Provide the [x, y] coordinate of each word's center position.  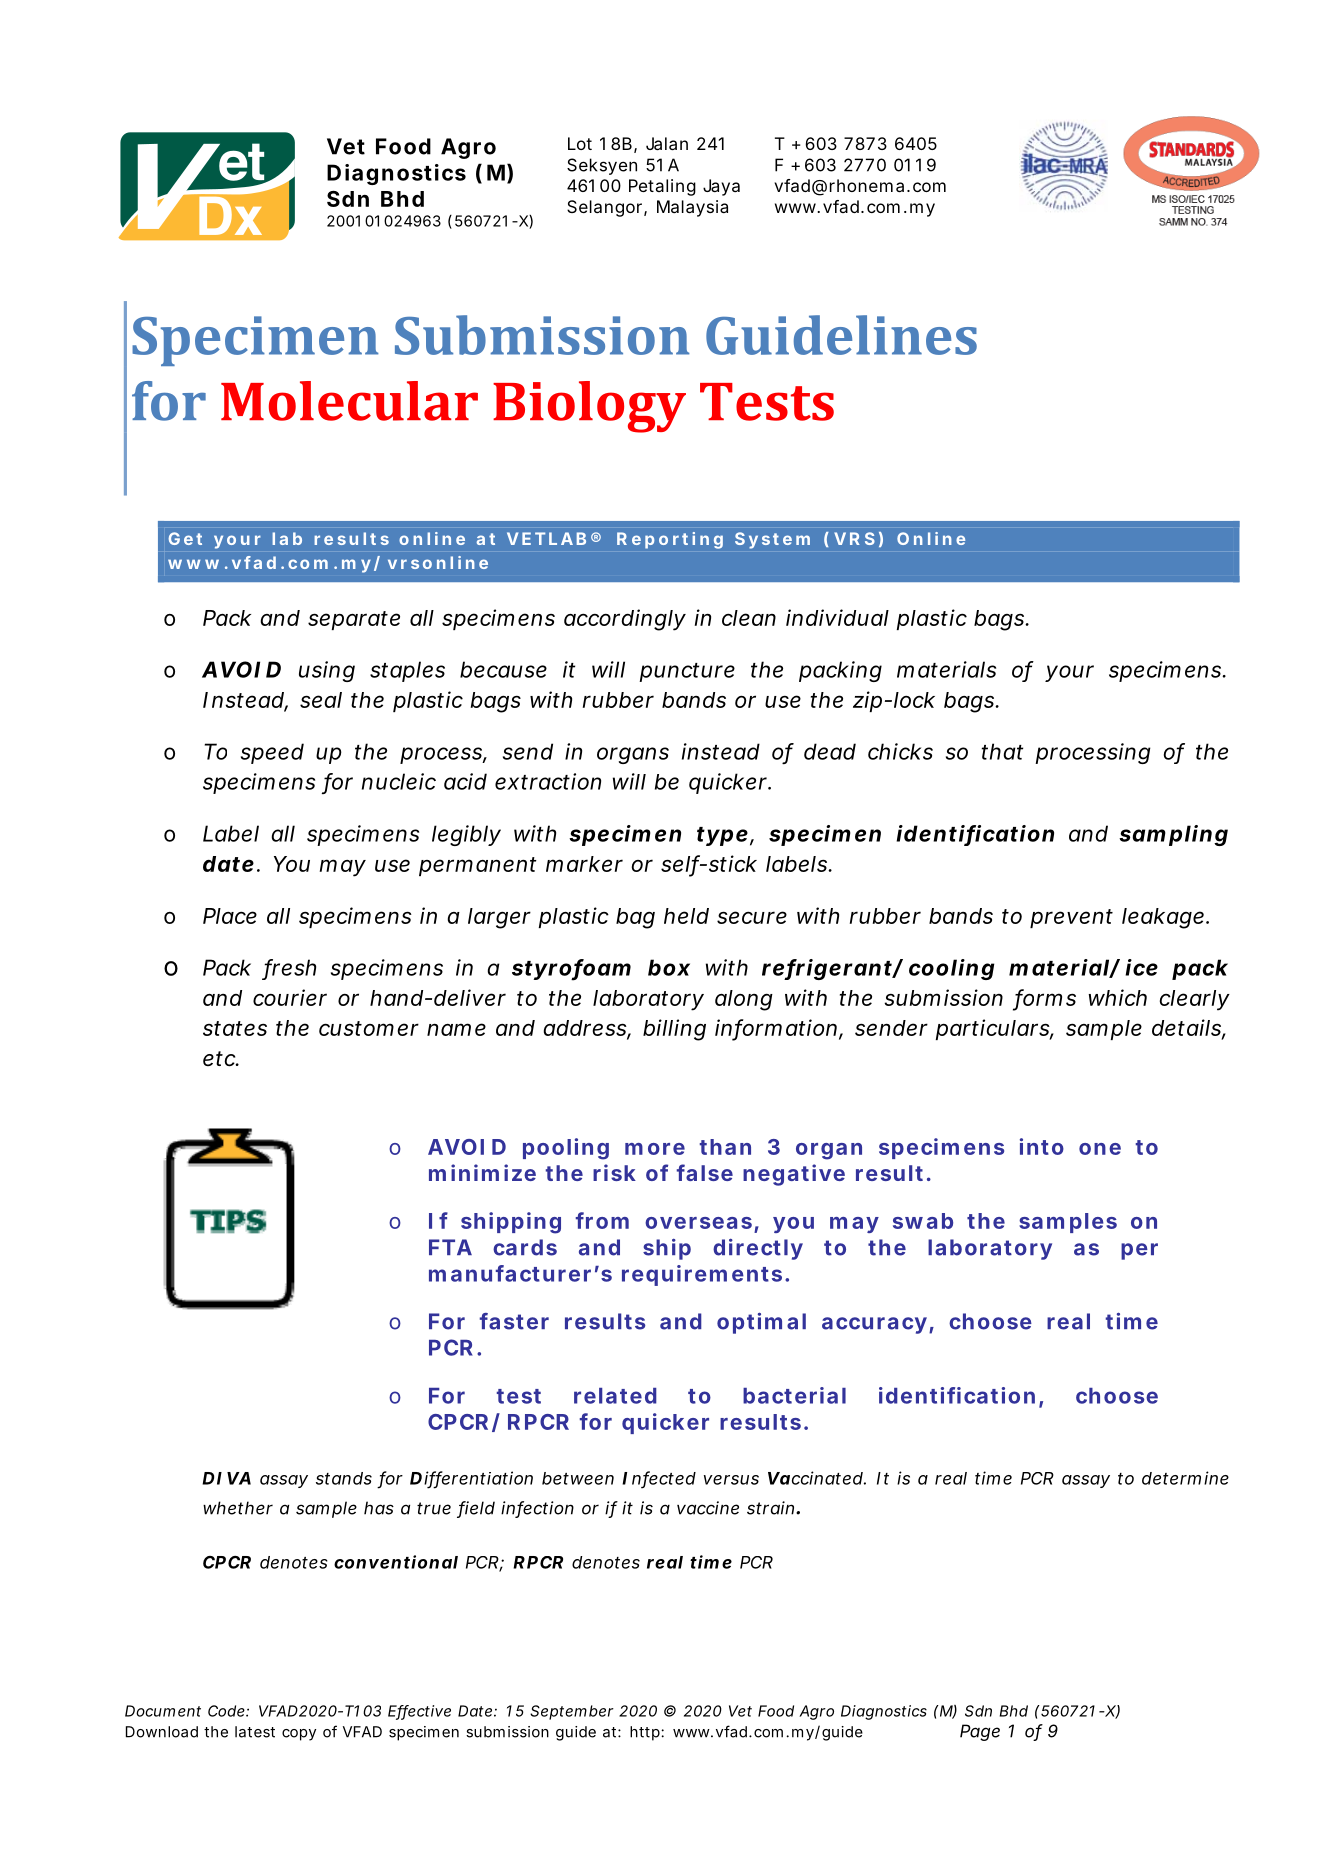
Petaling [662, 187]
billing [674, 1030]
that [1002, 751]
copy [299, 1735]
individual [837, 617]
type [722, 836]
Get [185, 538]
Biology [589, 407]
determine [1185, 1478]
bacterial [794, 1395]
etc [220, 1059]
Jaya [721, 187]
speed [272, 753]
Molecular [349, 401]
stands [344, 1478]
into [1042, 1146]
